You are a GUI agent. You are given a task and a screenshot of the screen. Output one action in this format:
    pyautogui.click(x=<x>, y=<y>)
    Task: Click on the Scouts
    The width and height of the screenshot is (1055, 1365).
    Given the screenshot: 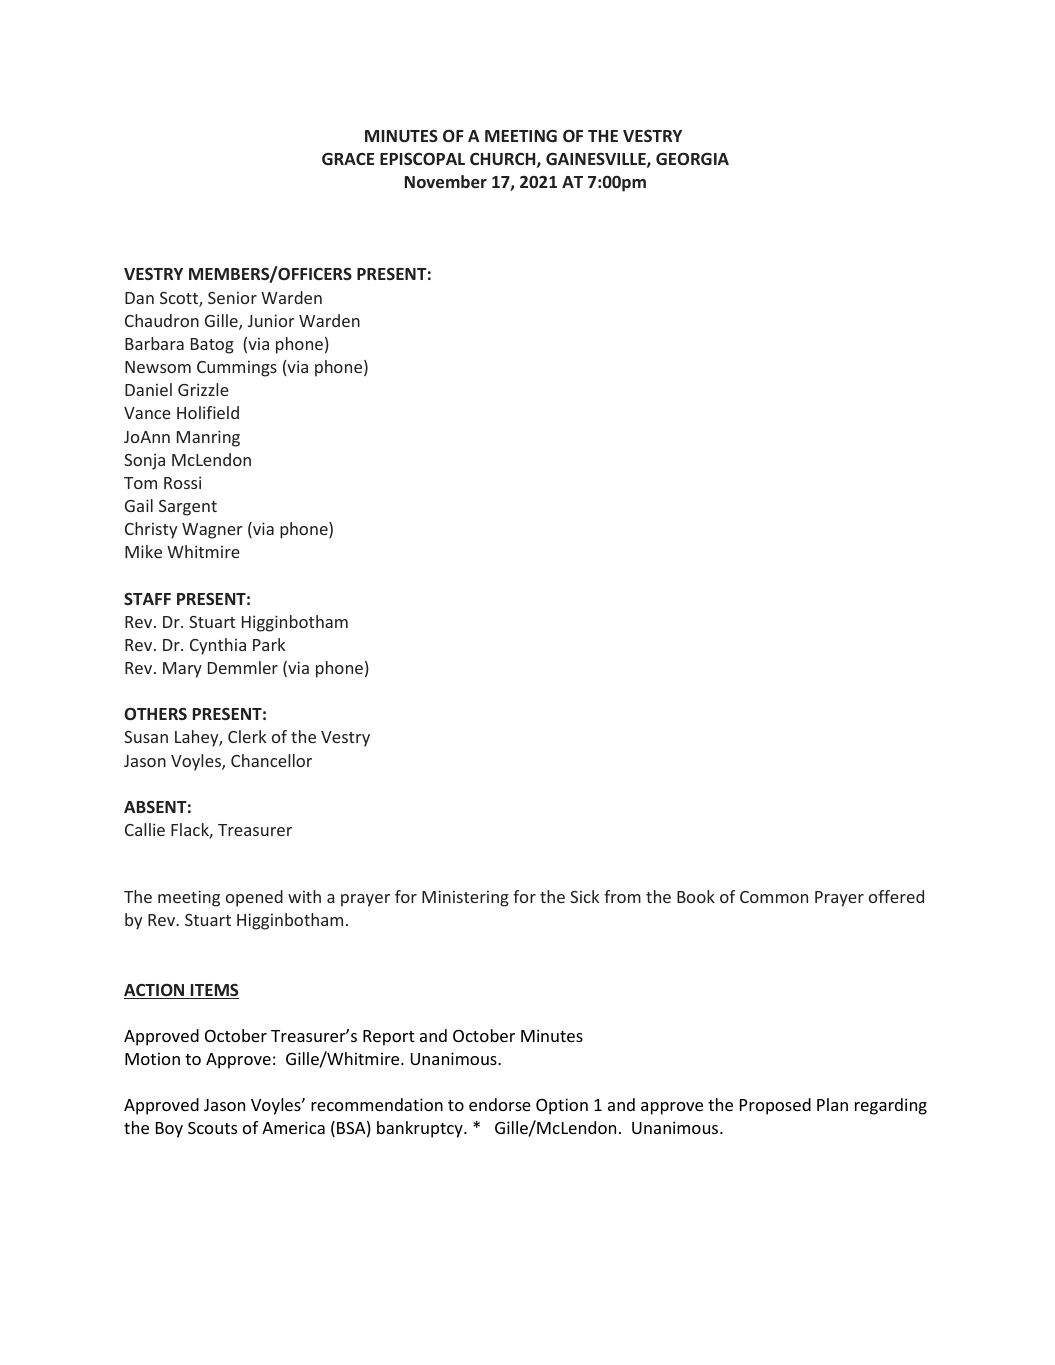 What is the action you would take?
    pyautogui.click(x=212, y=1128)
